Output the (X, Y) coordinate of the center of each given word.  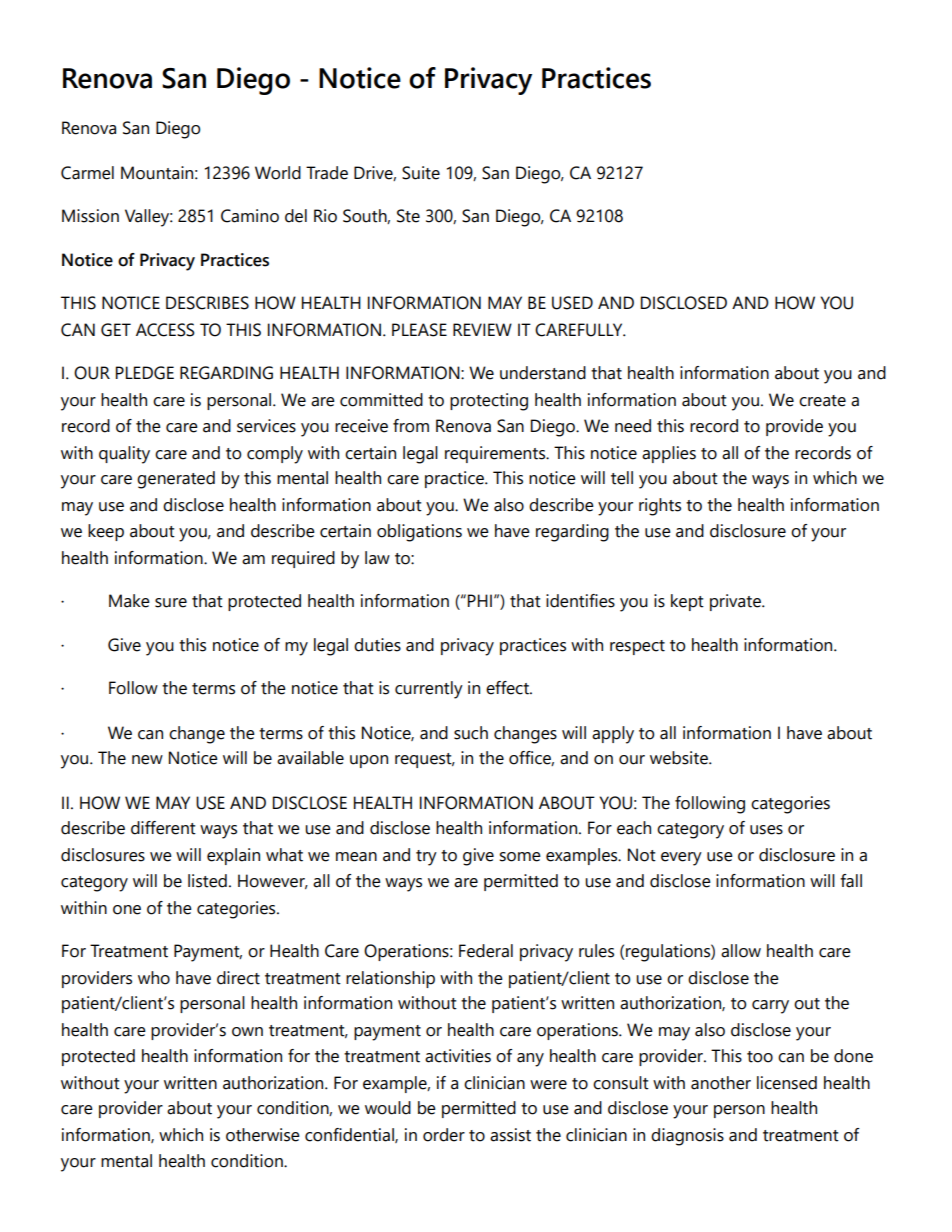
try (426, 858)
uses (766, 830)
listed (207, 881)
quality (124, 455)
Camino (250, 216)
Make (129, 601)
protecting (489, 402)
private (736, 602)
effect (508, 688)
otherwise (263, 1135)
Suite (421, 173)
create (822, 401)
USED (572, 303)
